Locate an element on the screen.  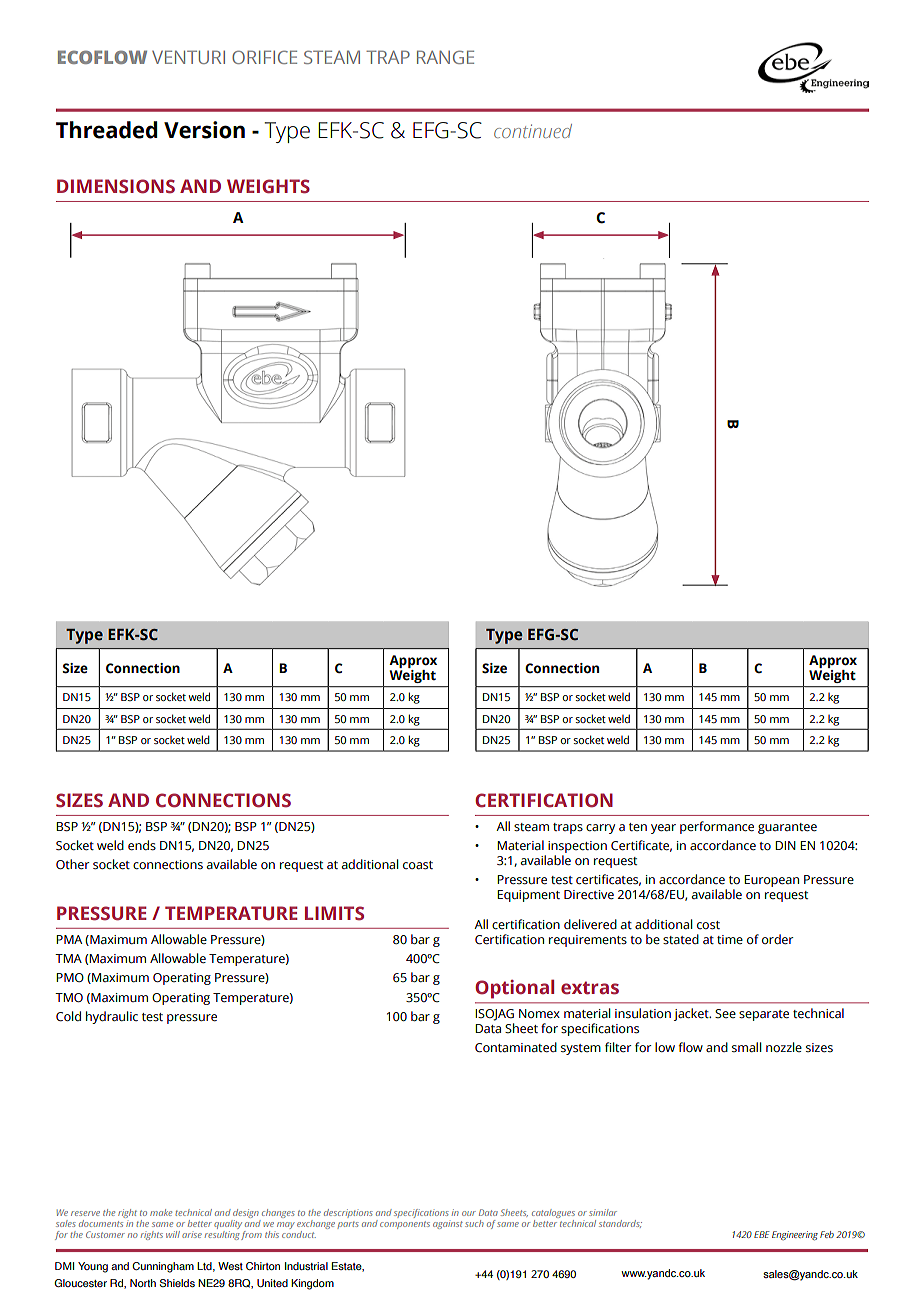
performance is located at coordinates (717, 827).
